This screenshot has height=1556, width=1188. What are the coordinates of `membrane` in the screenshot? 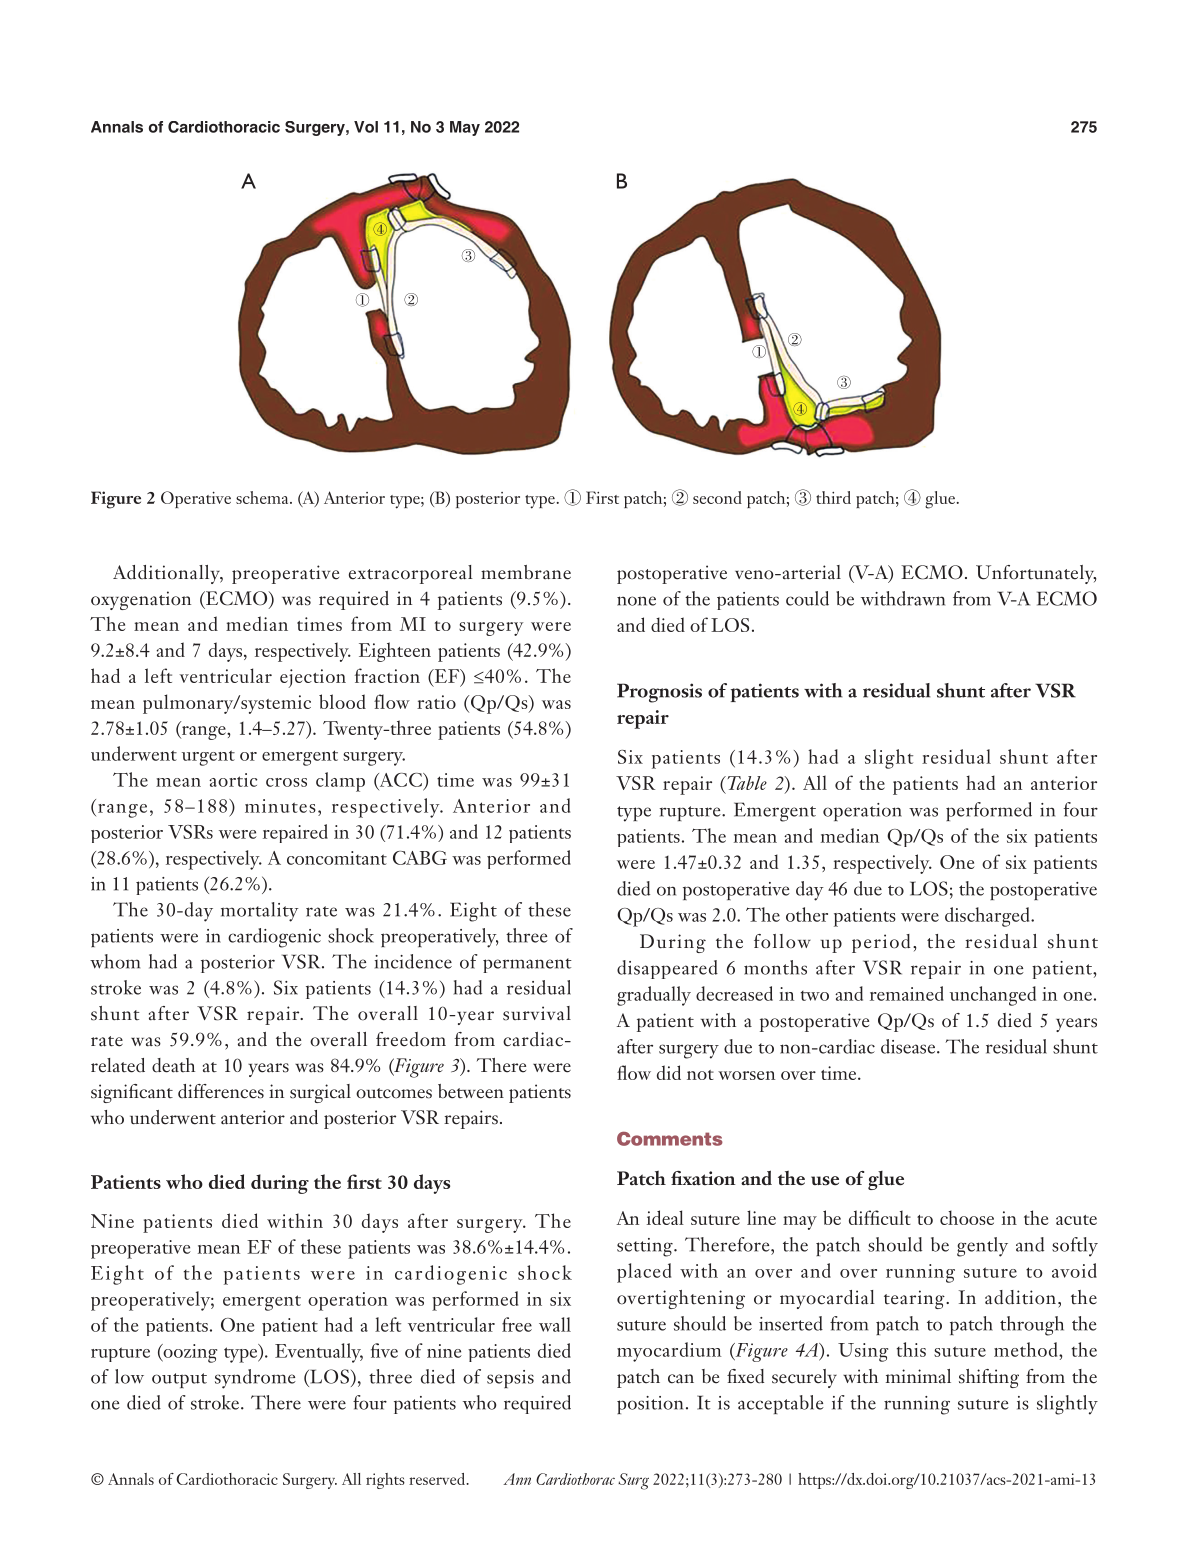 It's located at (526, 572).
